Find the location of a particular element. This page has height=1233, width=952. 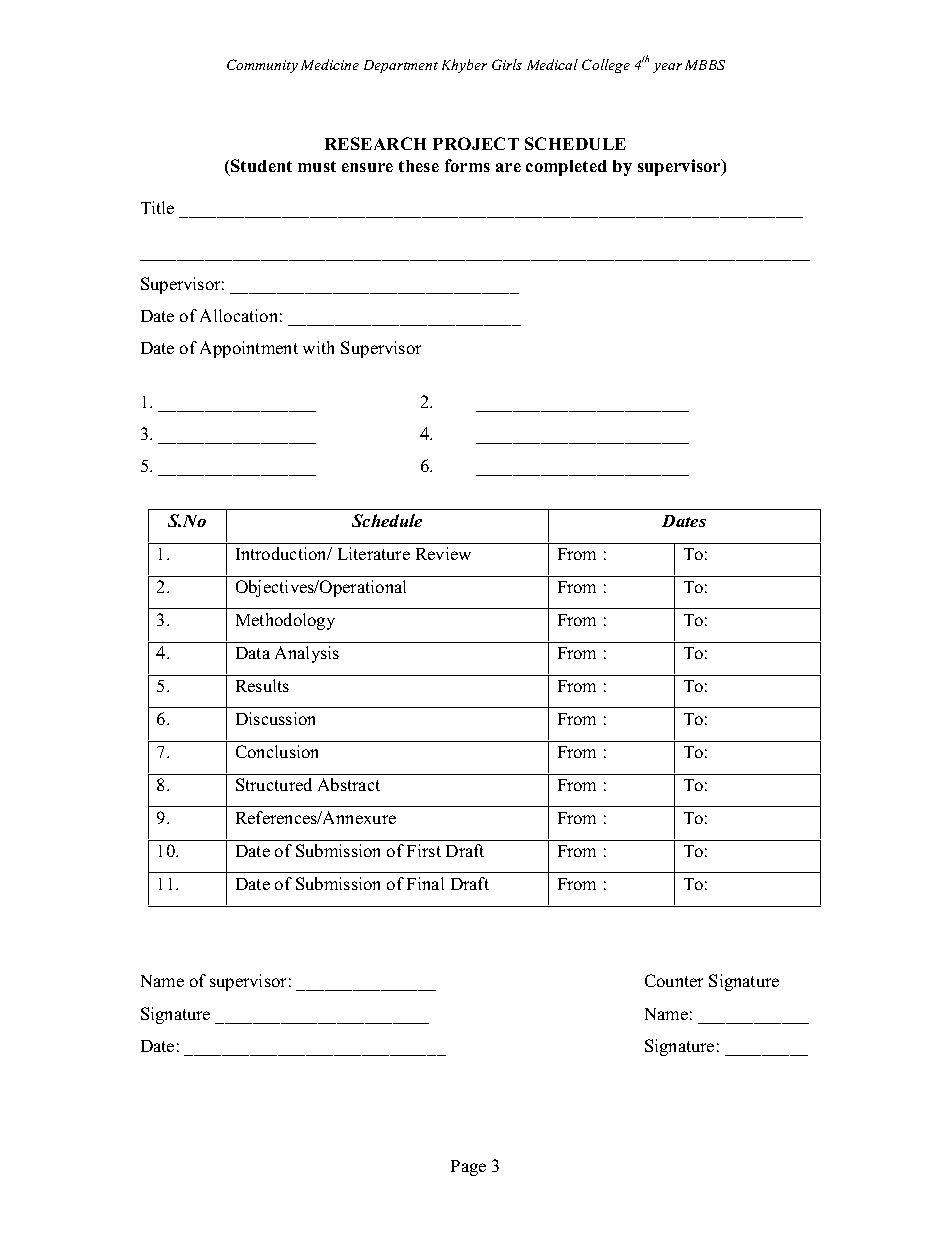

year is located at coordinates (667, 68).
